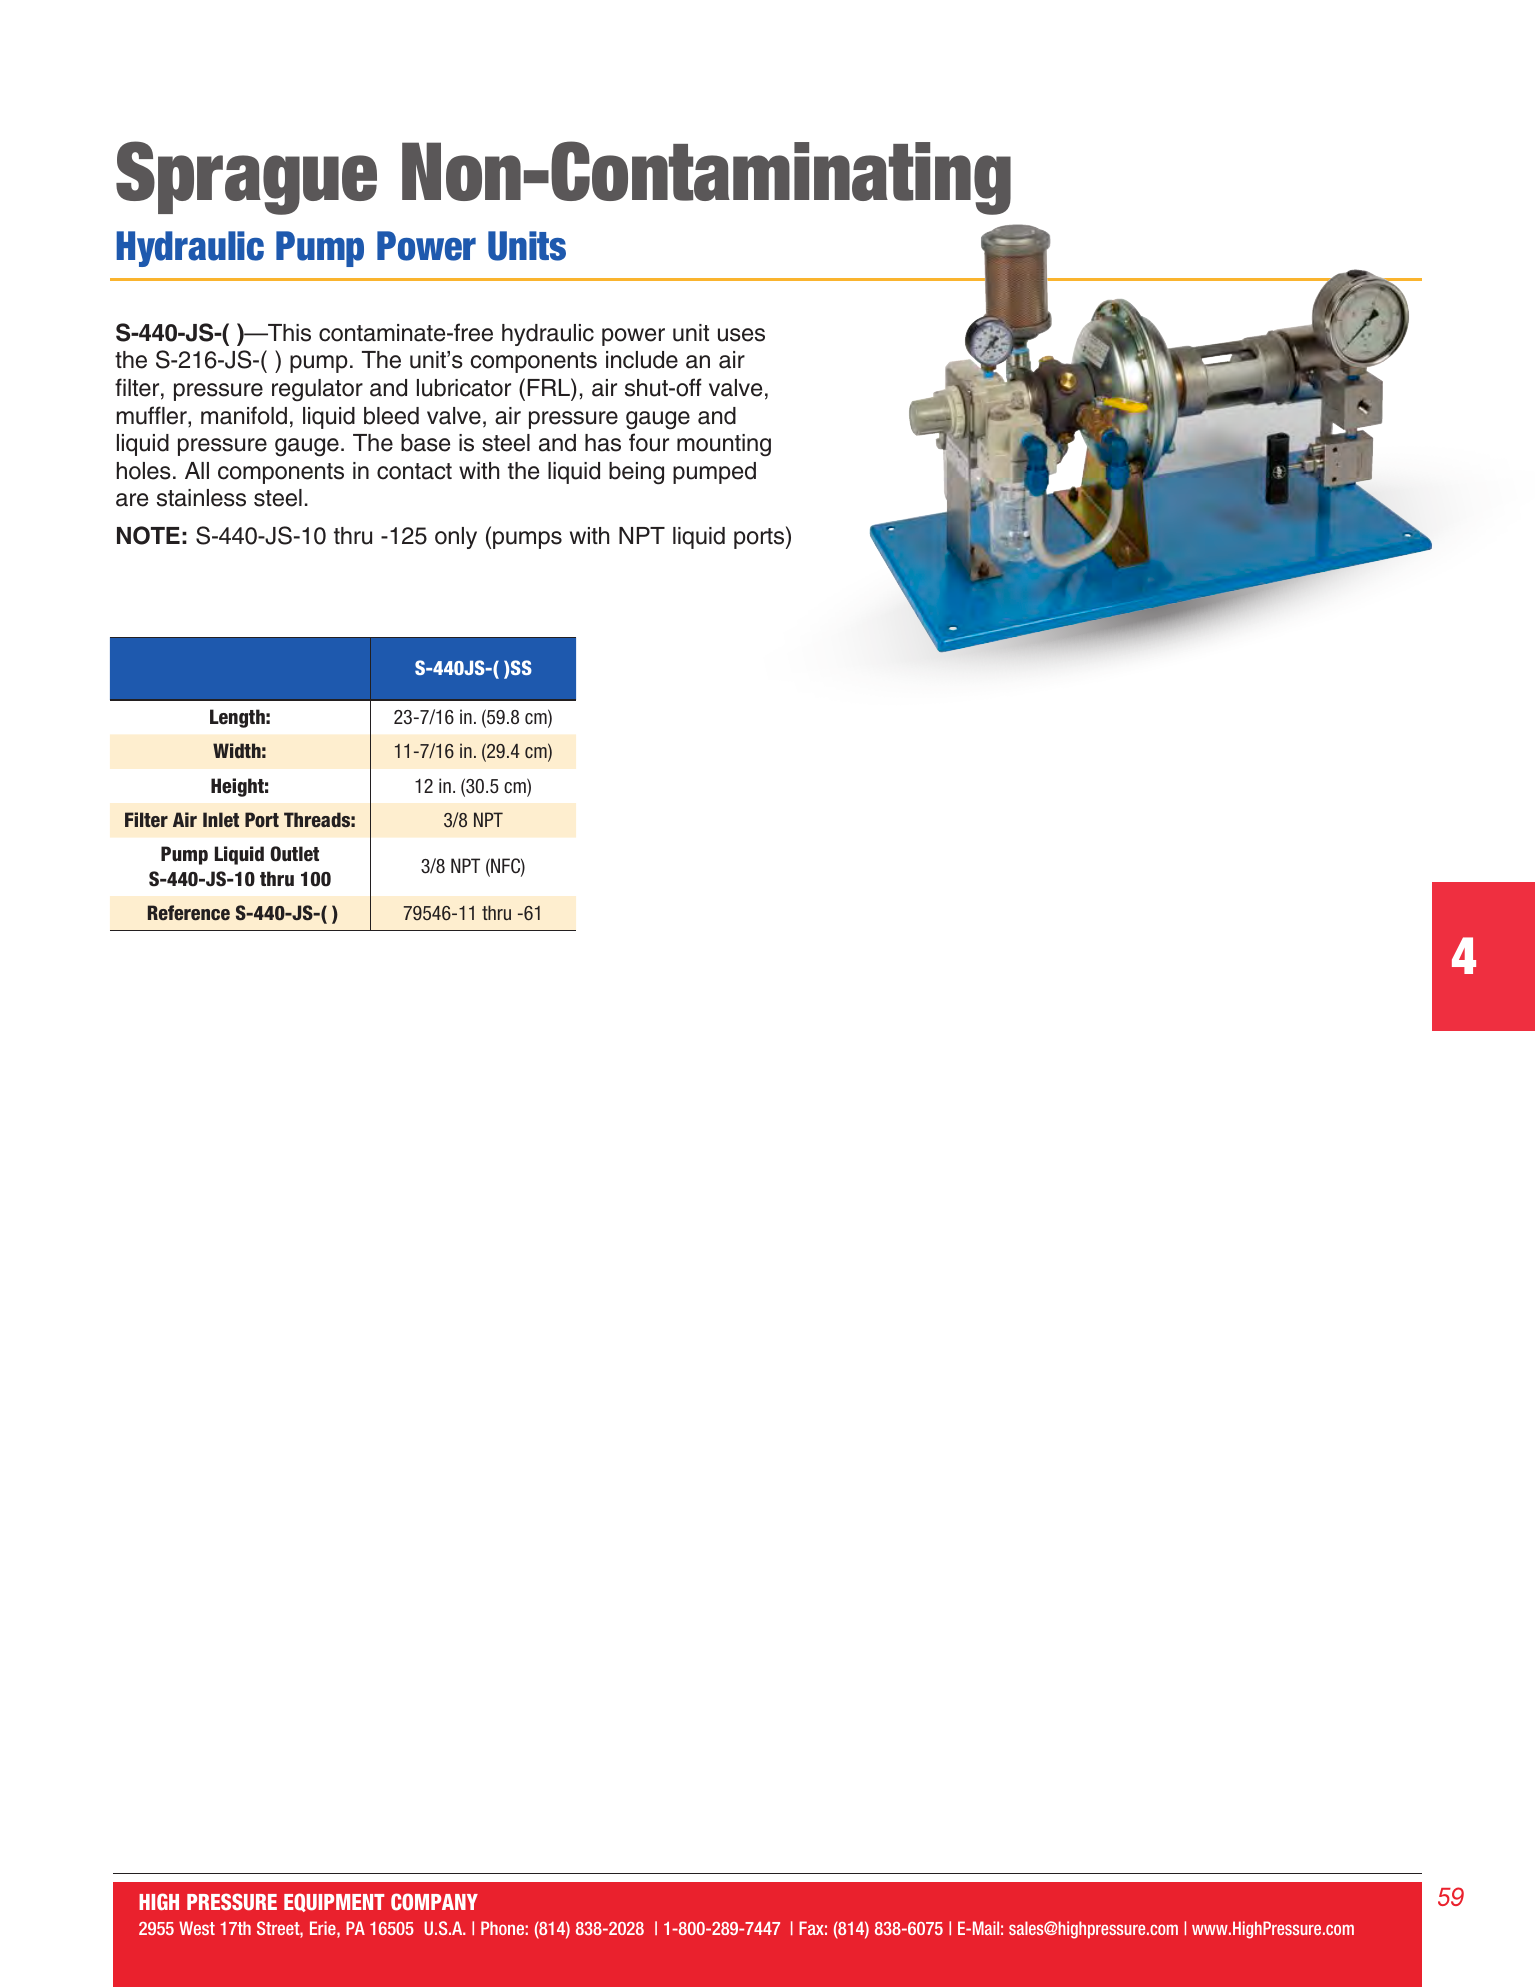 The width and height of the screenshot is (1535, 1987). What do you see at coordinates (189, 913) in the screenshot?
I see `Reference` at bounding box center [189, 913].
